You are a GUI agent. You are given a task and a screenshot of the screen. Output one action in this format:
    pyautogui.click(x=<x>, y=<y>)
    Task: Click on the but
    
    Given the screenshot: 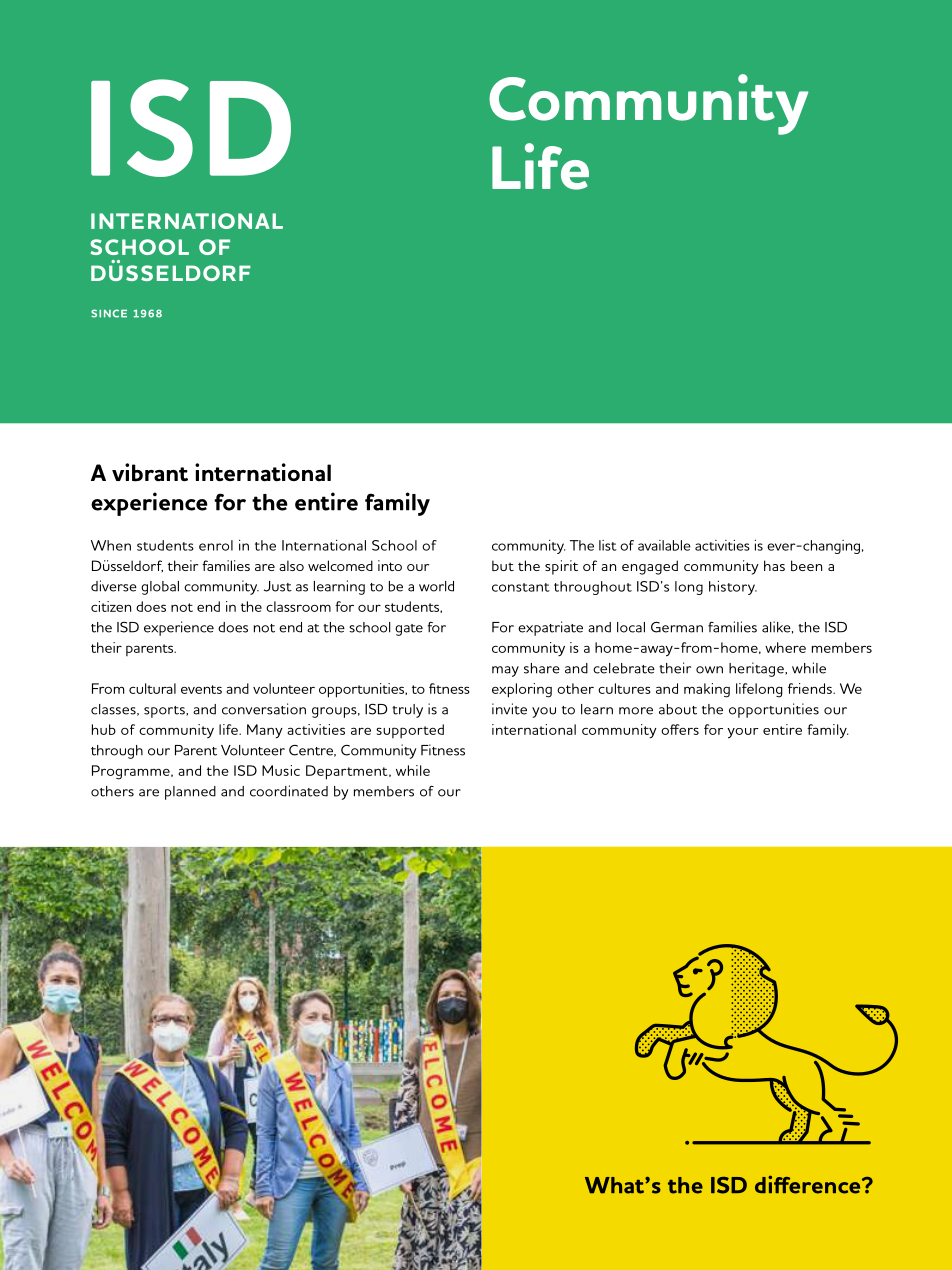 What is the action you would take?
    pyautogui.click(x=503, y=565)
